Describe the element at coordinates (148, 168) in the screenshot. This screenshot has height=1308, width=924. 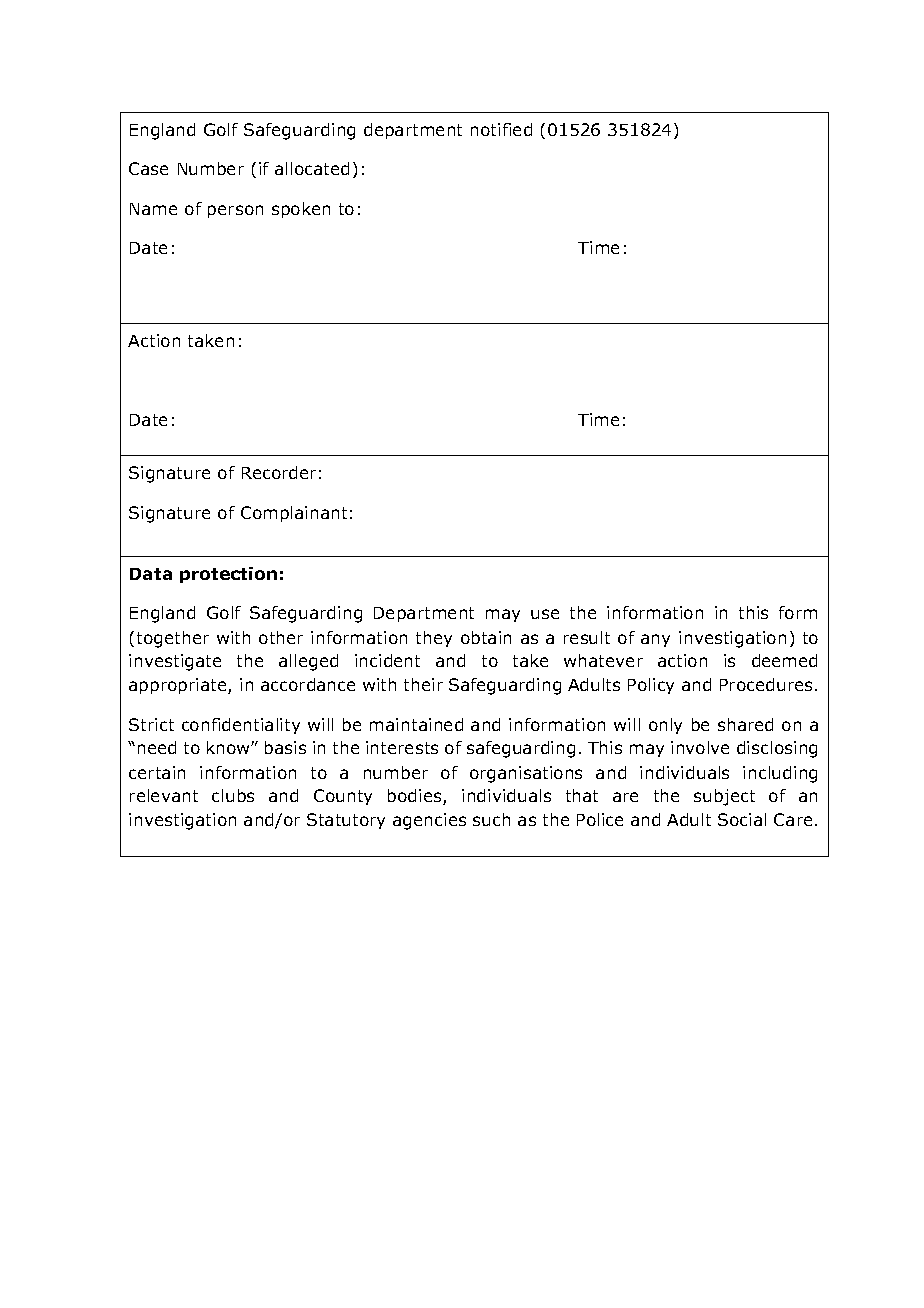
I see `Case` at that location.
